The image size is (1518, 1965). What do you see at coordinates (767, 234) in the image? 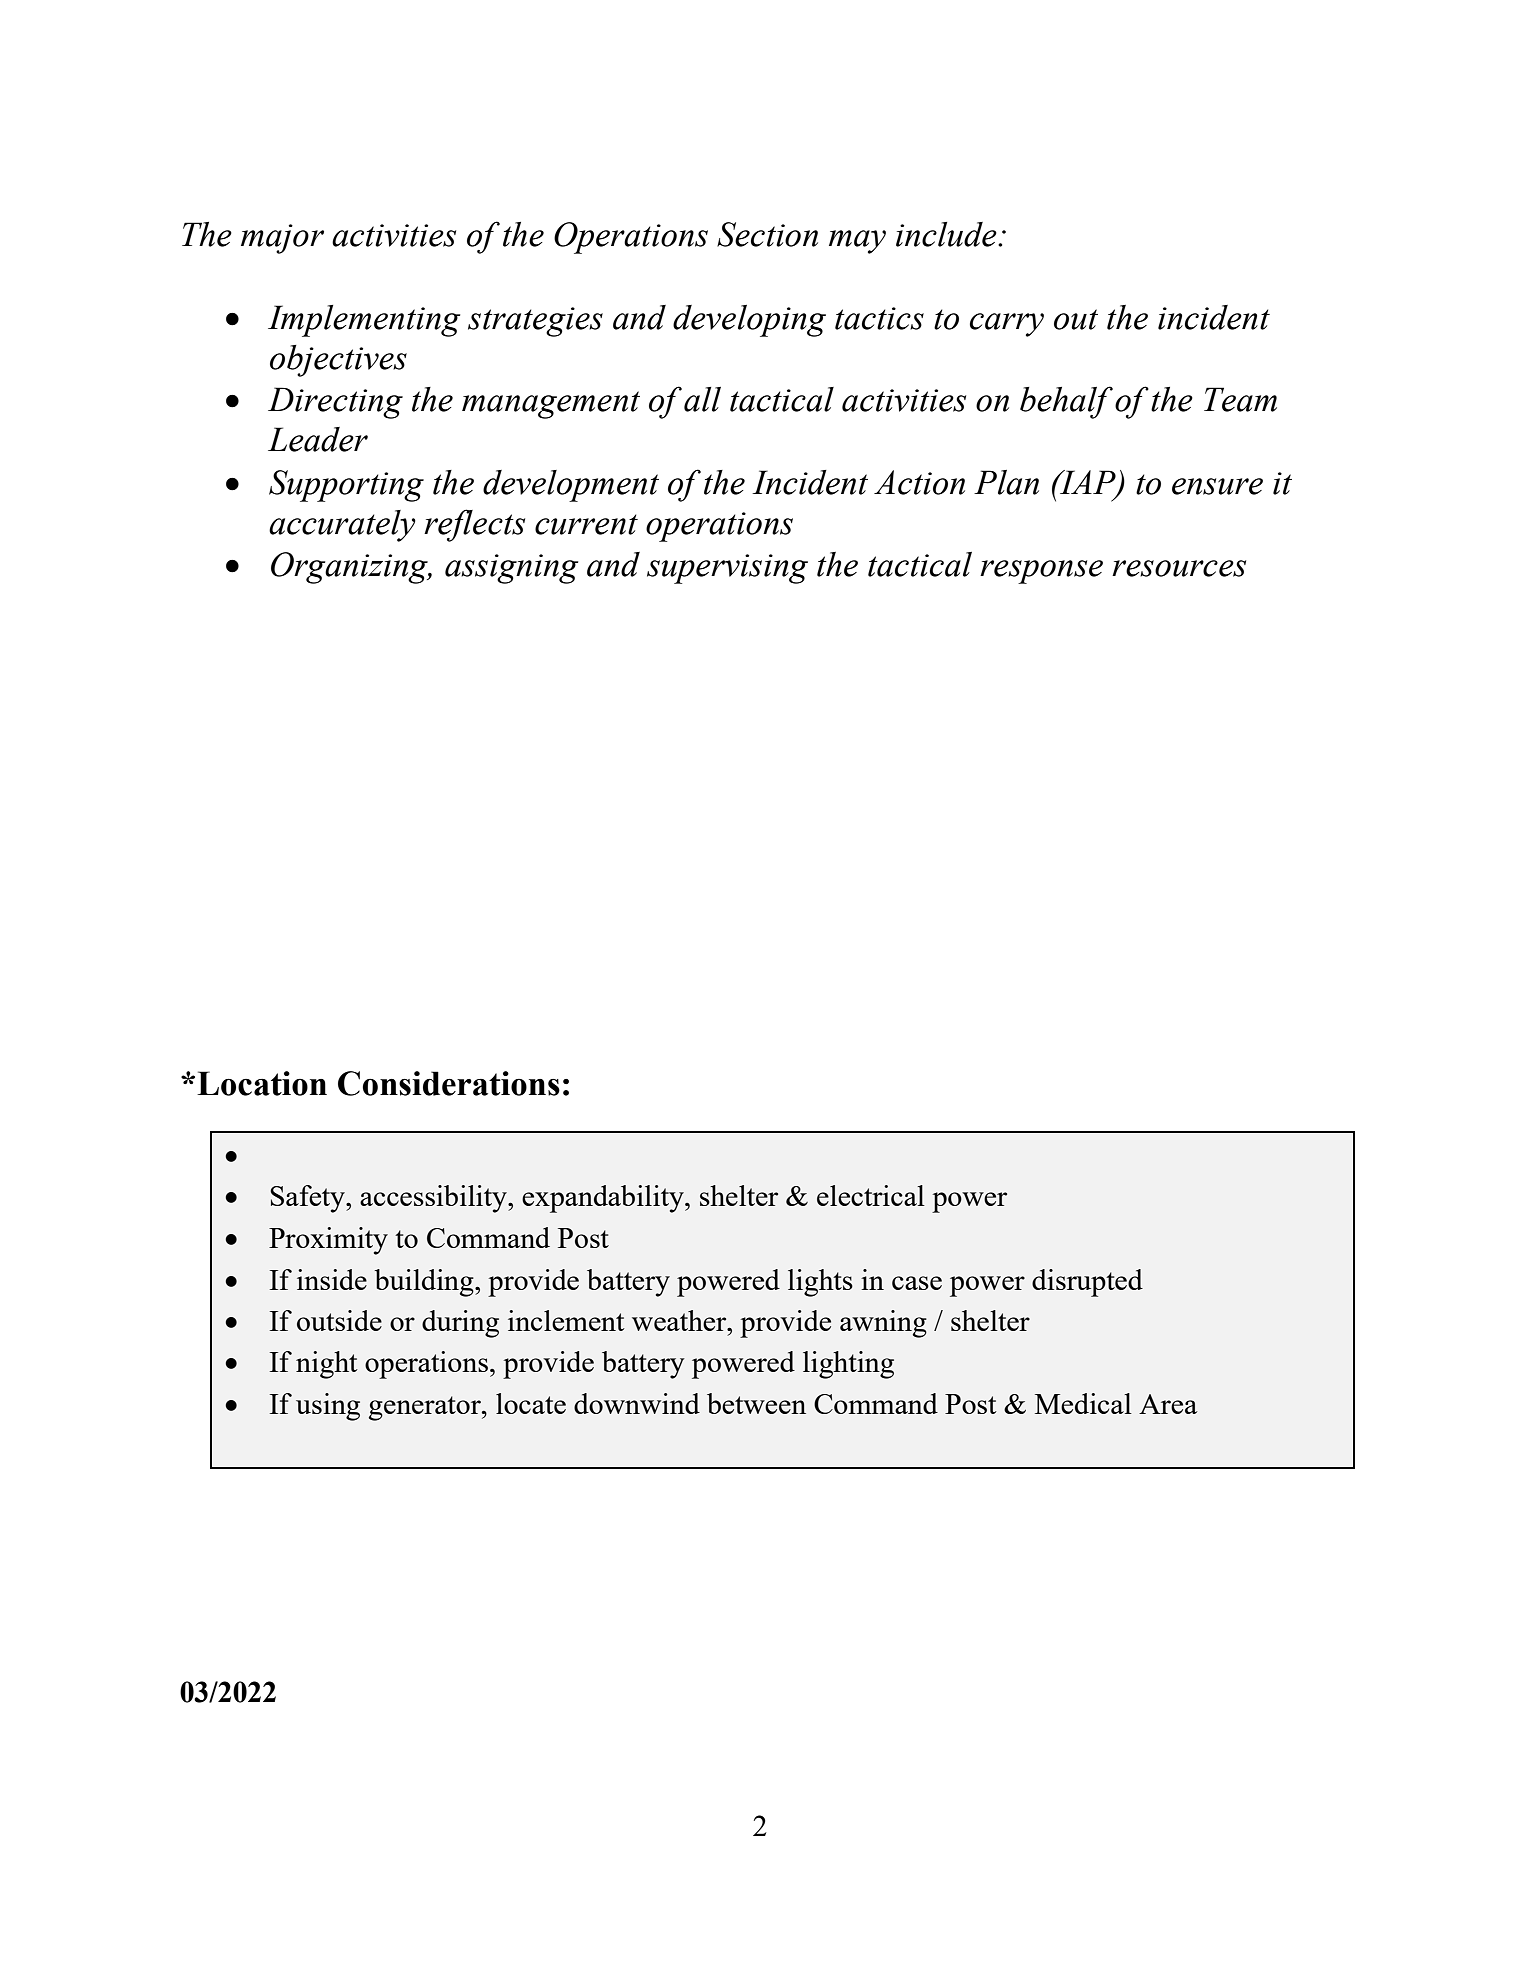
I see `Section` at bounding box center [767, 234].
